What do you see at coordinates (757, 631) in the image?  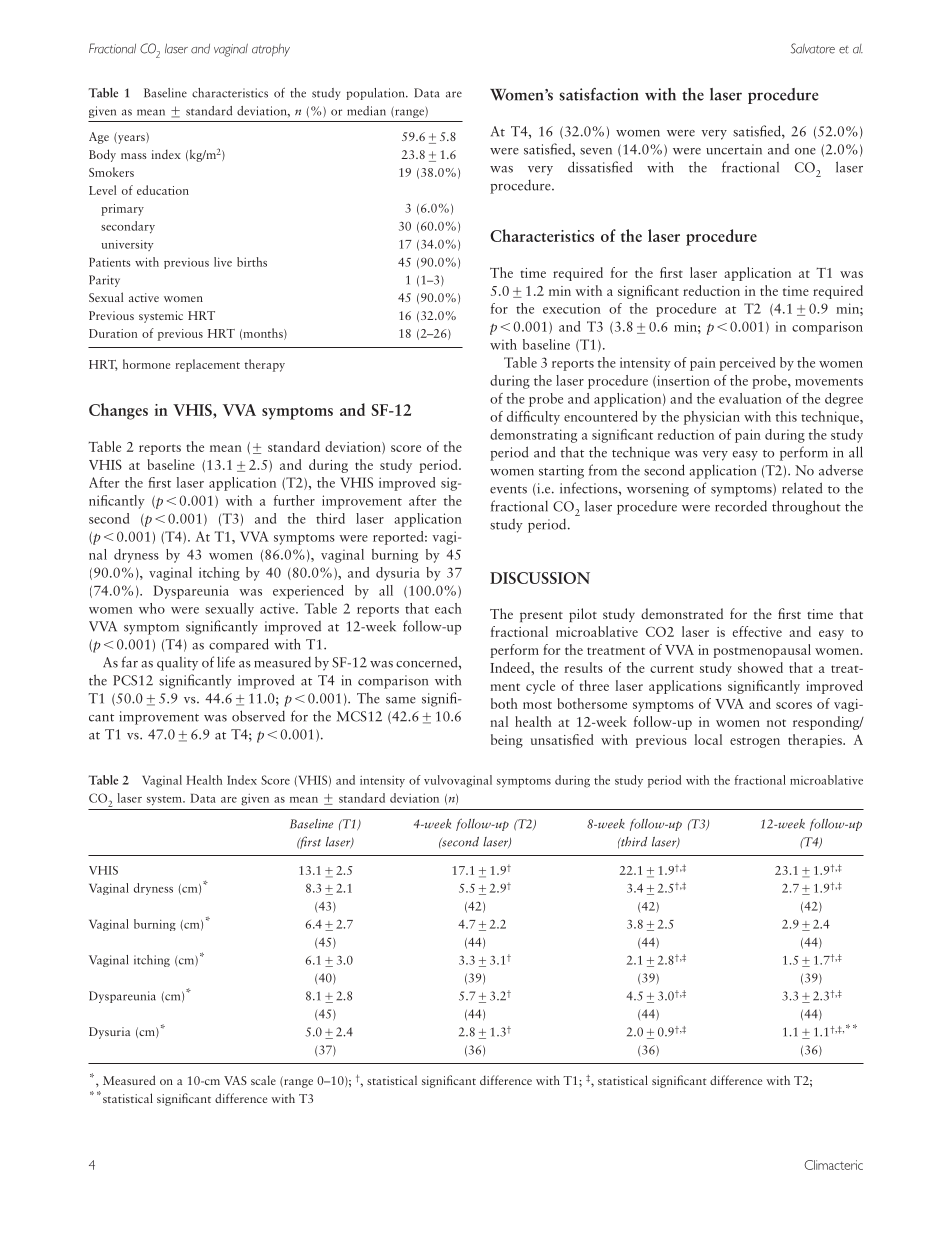 I see `effective` at bounding box center [757, 631].
